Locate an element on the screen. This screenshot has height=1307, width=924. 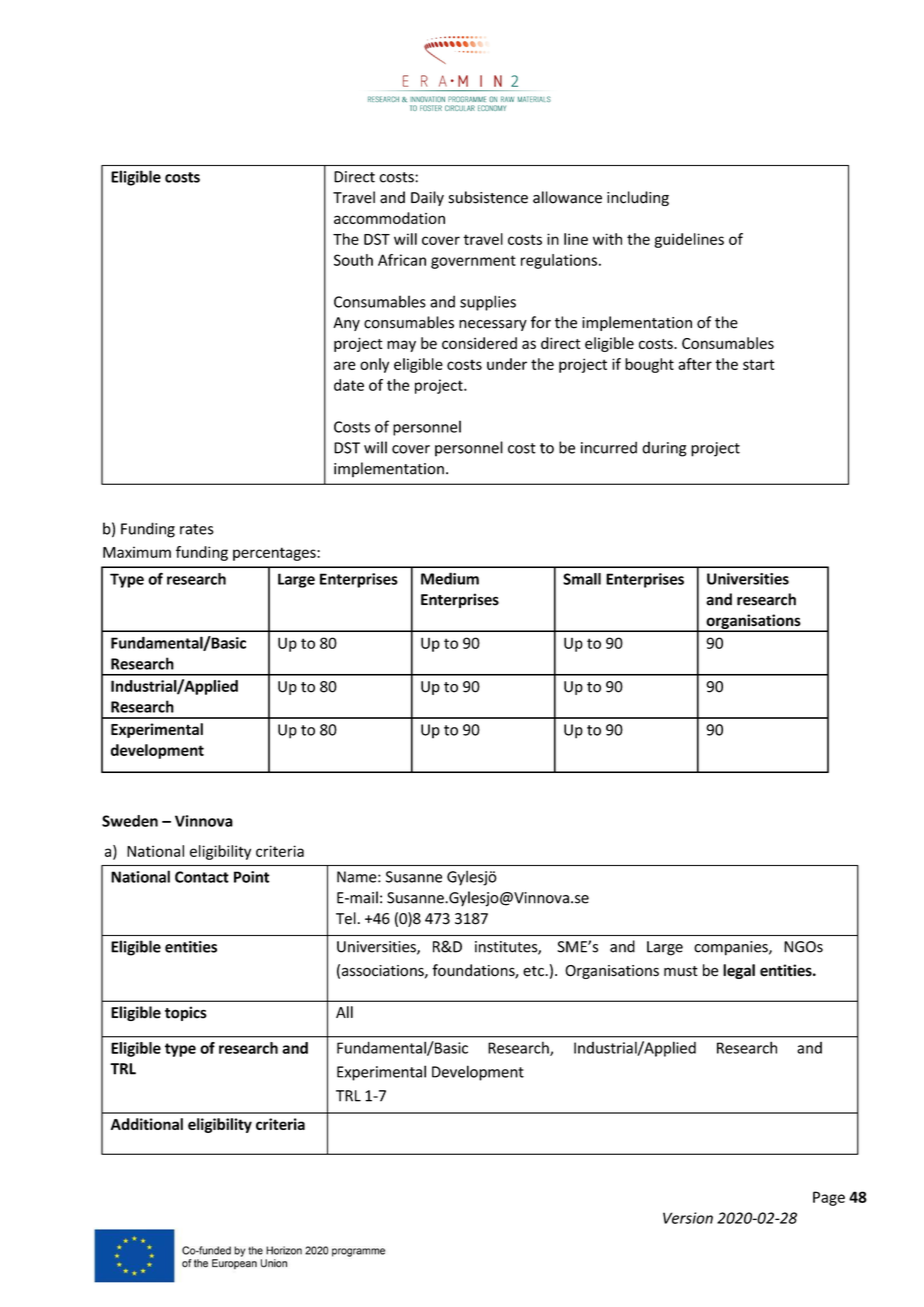
Additional is located at coordinates (147, 1124).
